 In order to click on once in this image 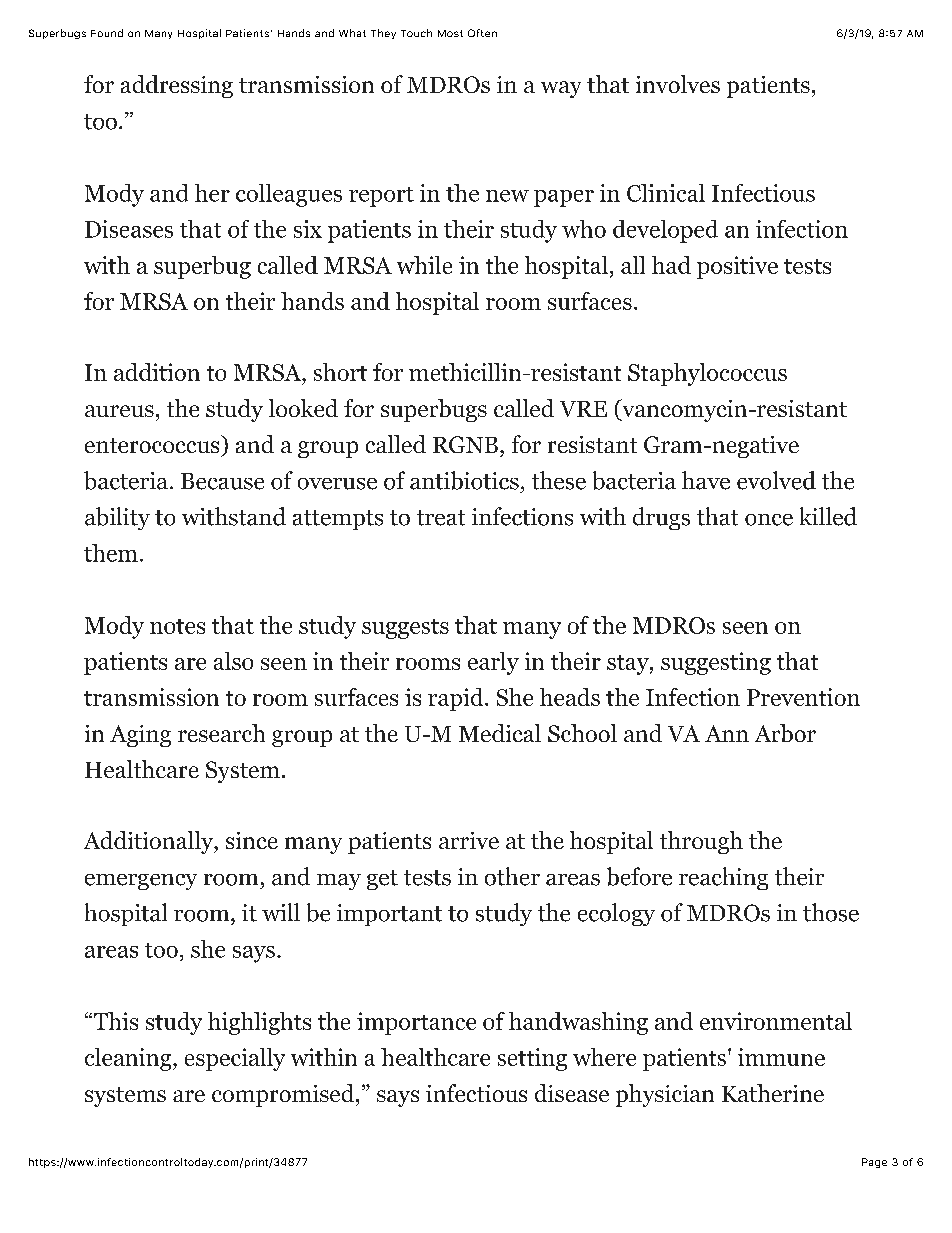, I will do `click(769, 520)`.
